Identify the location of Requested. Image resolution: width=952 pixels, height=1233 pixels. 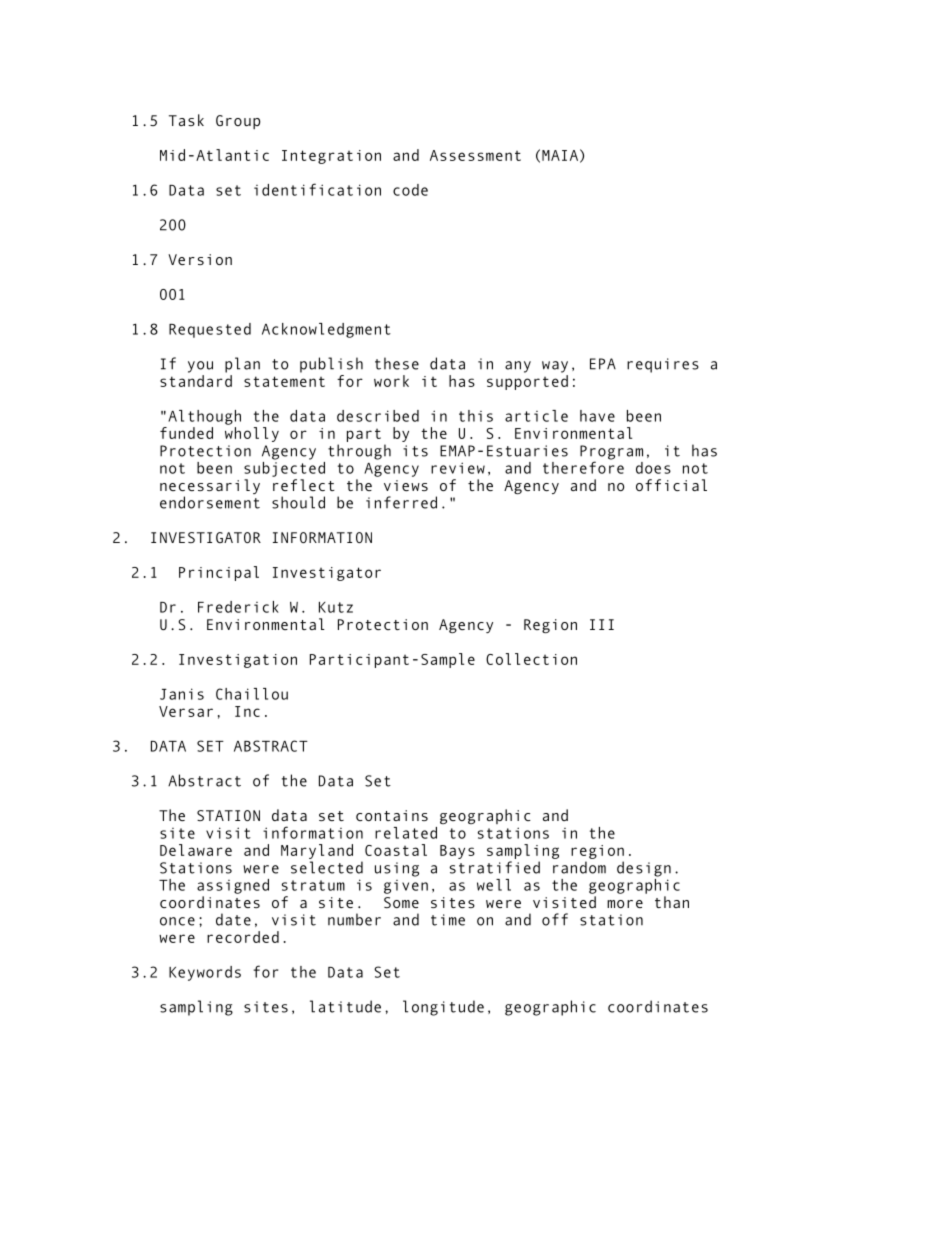
(210, 330).
